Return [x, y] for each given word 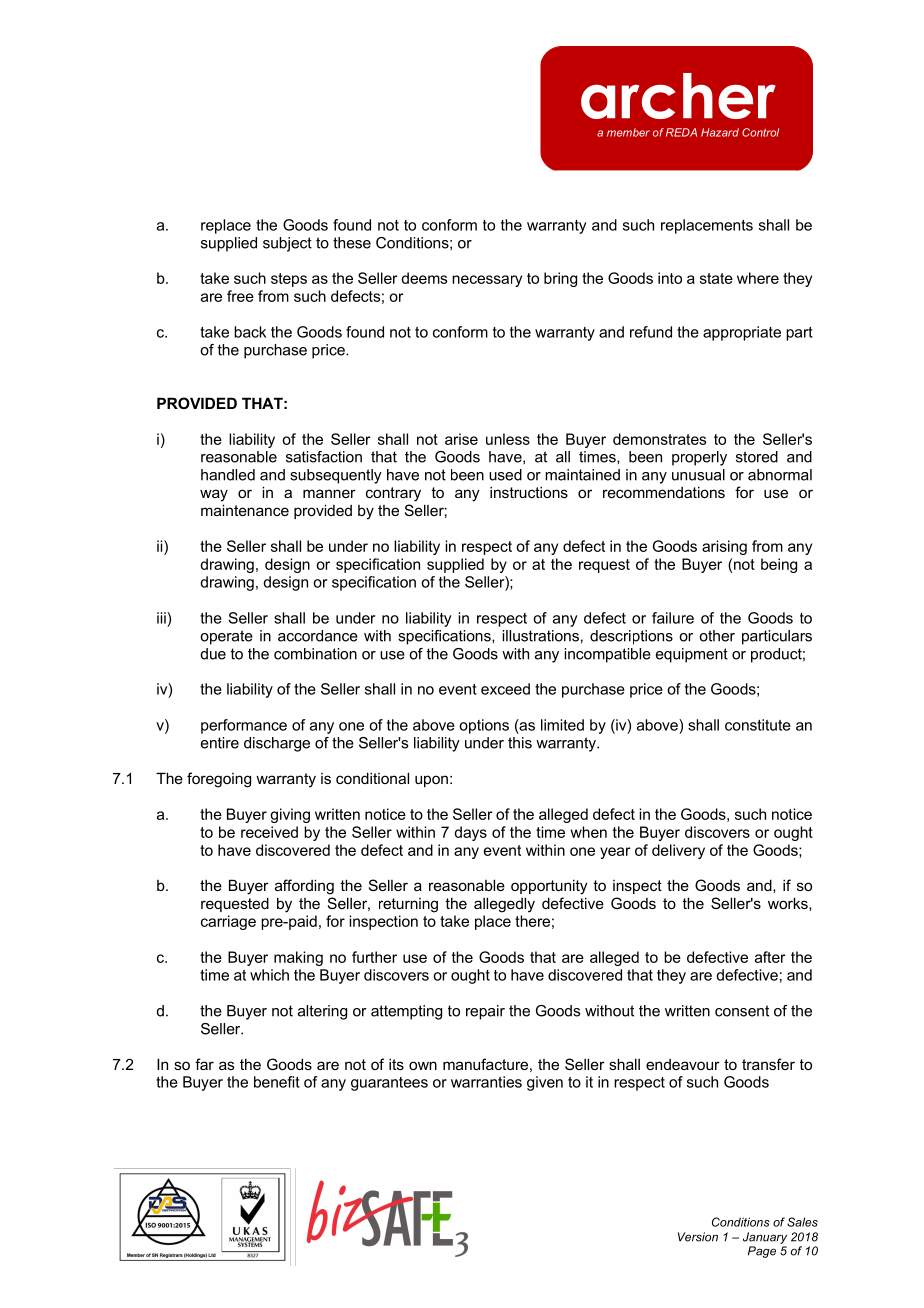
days [470, 833]
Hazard [720, 132]
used [505, 475]
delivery [678, 851]
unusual [698, 475]
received [269, 832]
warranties [486, 1082]
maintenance [245, 510]
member [628, 132]
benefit [277, 1082]
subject [287, 244]
